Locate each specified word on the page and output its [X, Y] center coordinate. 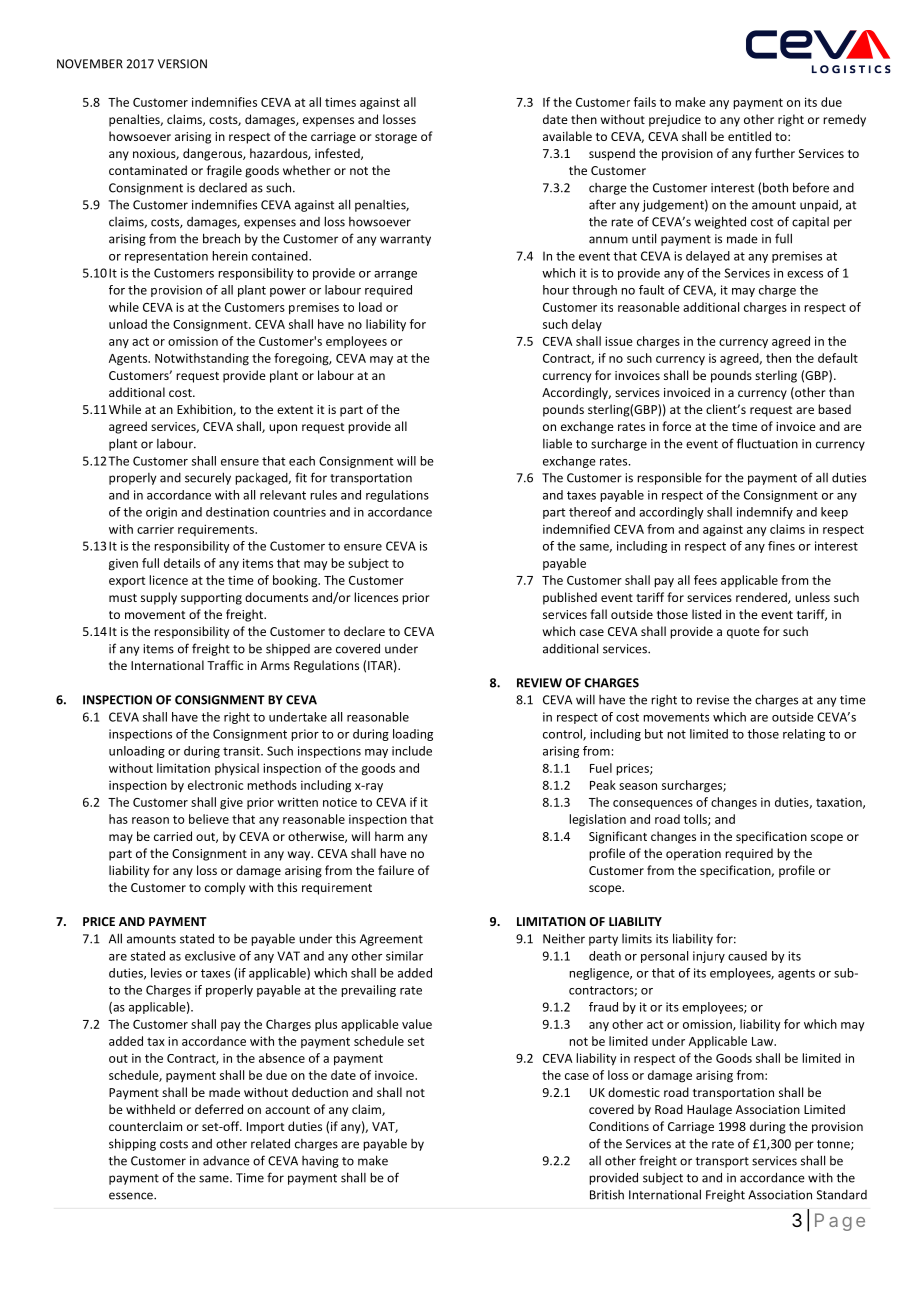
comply [225, 888]
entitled [749, 136]
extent [295, 410]
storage [396, 138]
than [841, 392]
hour [556, 290]
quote [743, 633]
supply [159, 598]
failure [396, 870]
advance [226, 1161]
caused [747, 956]
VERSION [182, 64]
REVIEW [539, 683]
